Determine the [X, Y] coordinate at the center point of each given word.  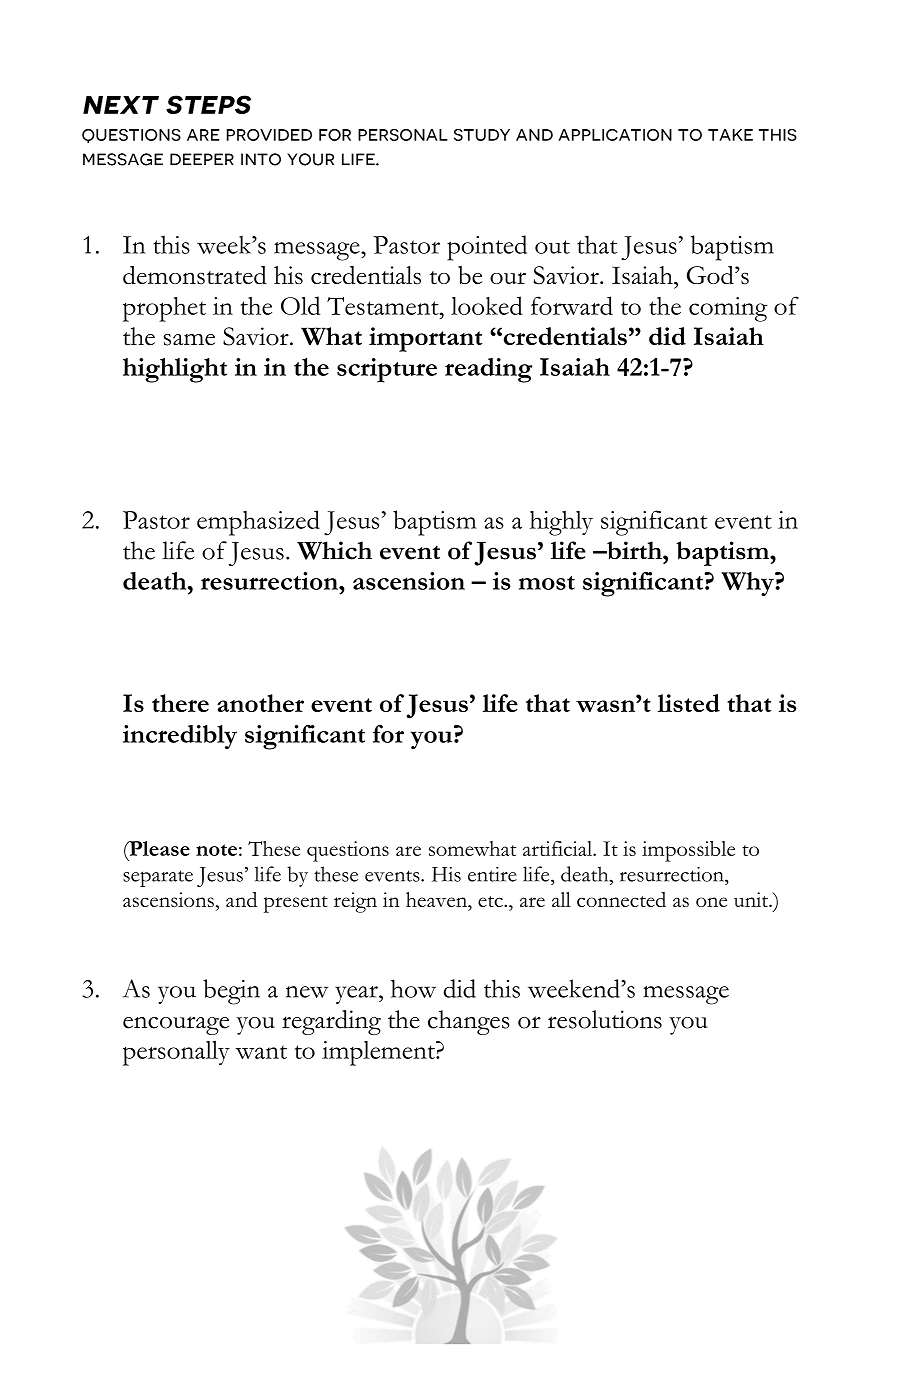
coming [728, 309]
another [260, 703]
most [547, 583]
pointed [487, 248]
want [261, 1052]
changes [469, 1022]
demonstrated [195, 275]
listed [689, 703]
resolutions [605, 1019]
